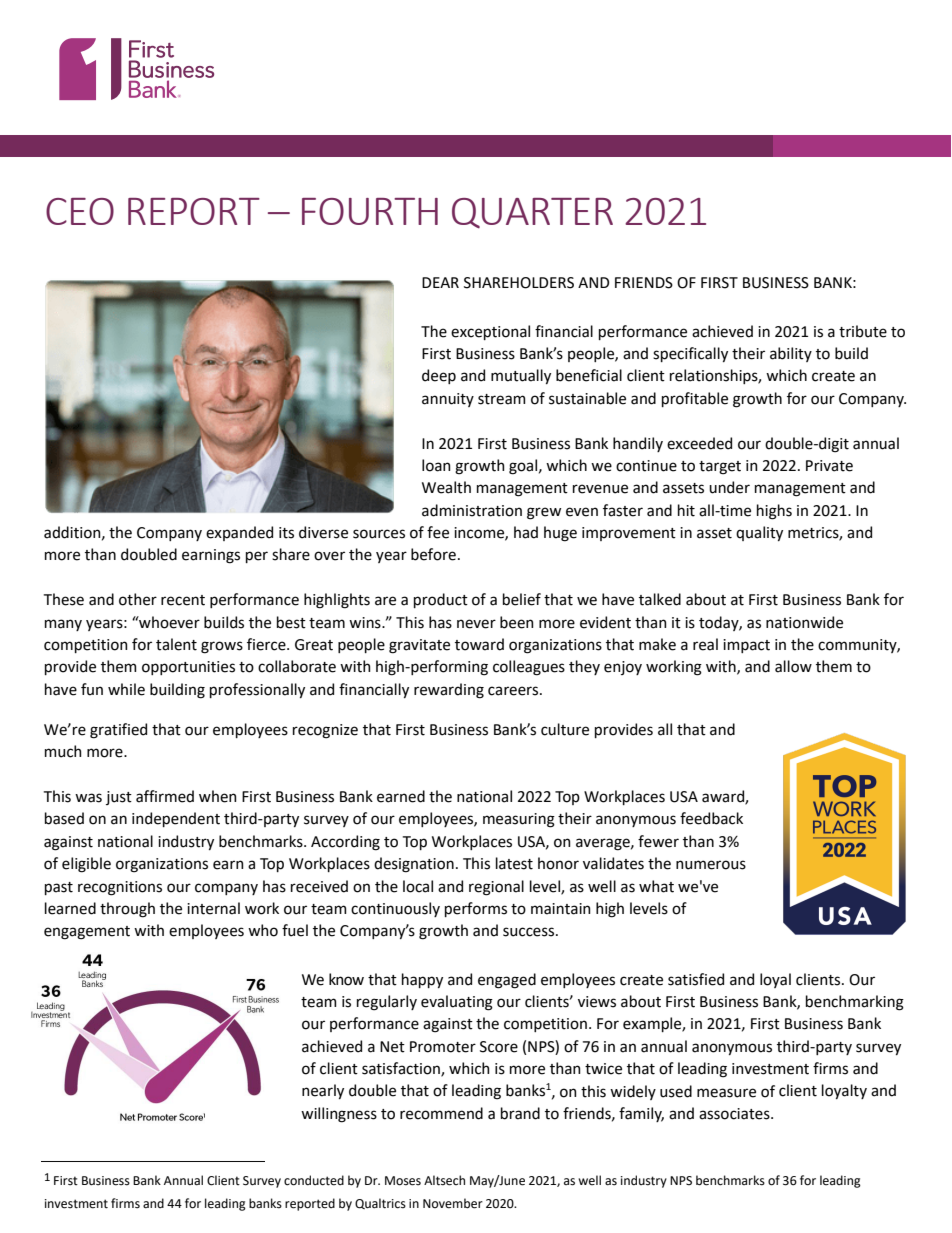 The height and width of the document is (1233, 952). What do you see at coordinates (126, 689) in the document?
I see `while` at bounding box center [126, 689].
